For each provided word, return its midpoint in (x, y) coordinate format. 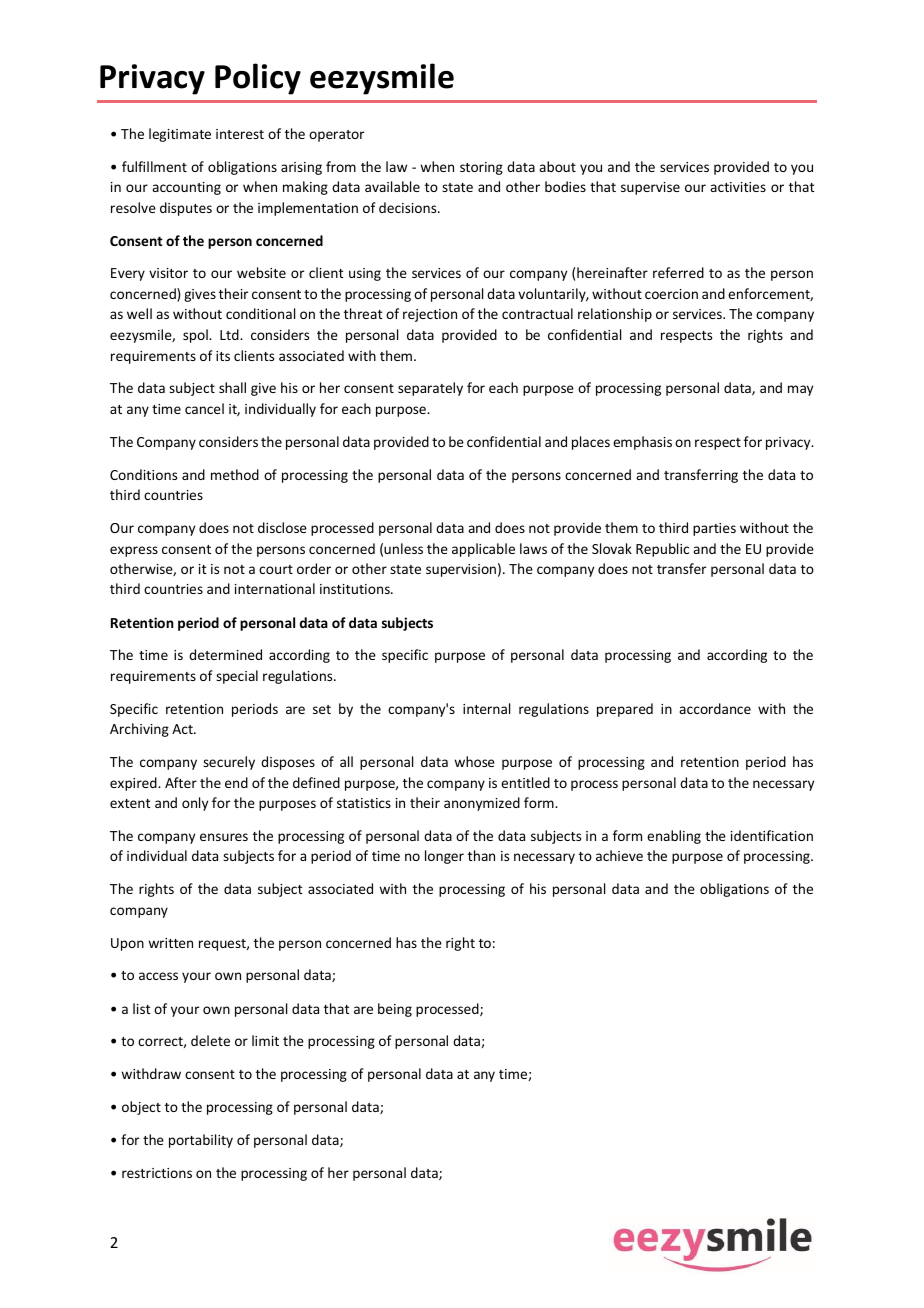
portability (201, 1141)
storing (481, 168)
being (395, 1010)
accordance (715, 708)
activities (738, 187)
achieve (619, 855)
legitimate (180, 135)
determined (225, 654)
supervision (461, 570)
